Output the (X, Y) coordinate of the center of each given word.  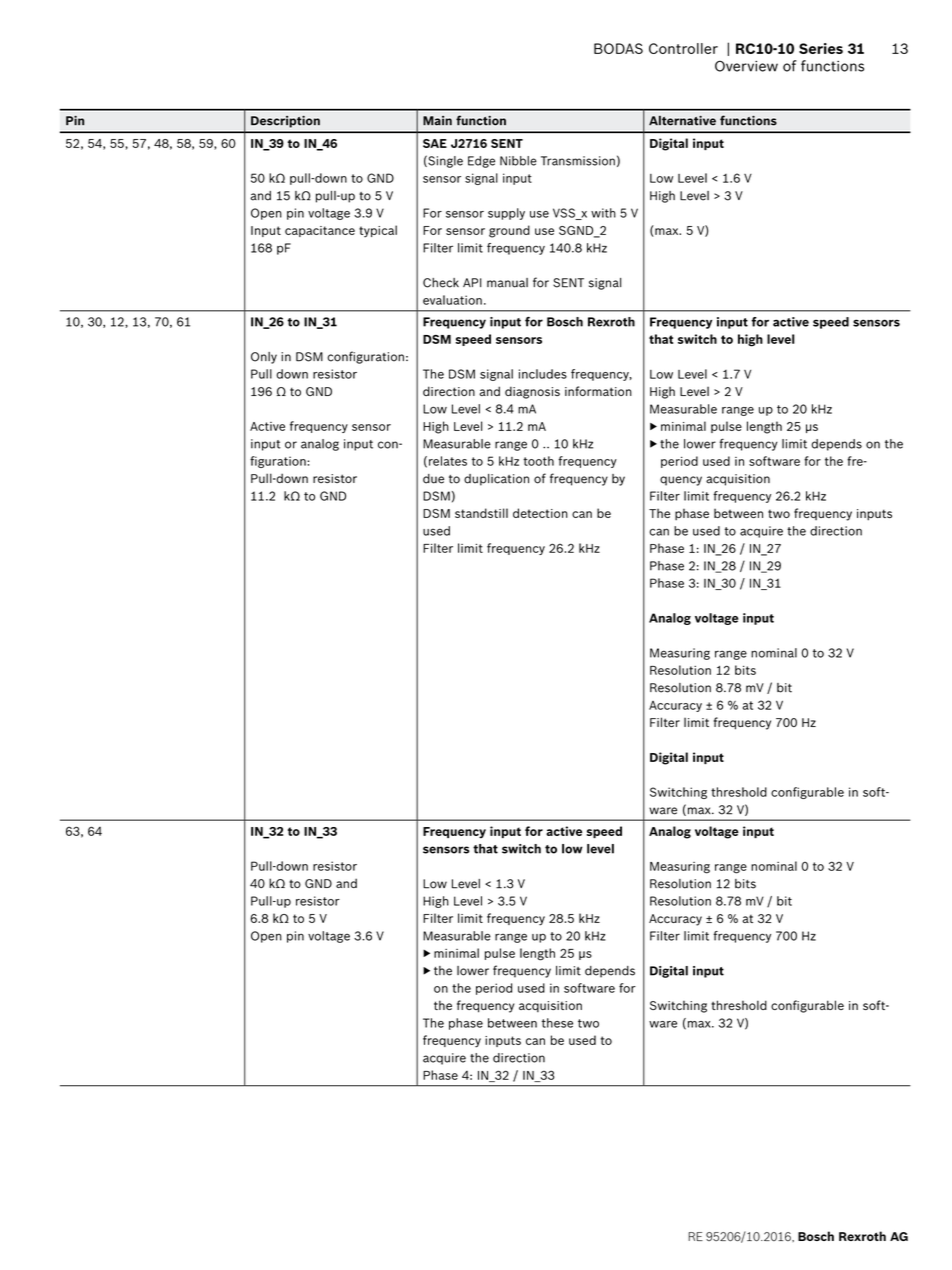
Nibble (518, 161)
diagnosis (532, 392)
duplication (496, 480)
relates (448, 461)
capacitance (320, 231)
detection (540, 513)
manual (507, 283)
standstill (481, 513)
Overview (746, 66)
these (557, 1023)
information (598, 391)
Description (285, 121)
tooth (538, 461)
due (433, 479)
